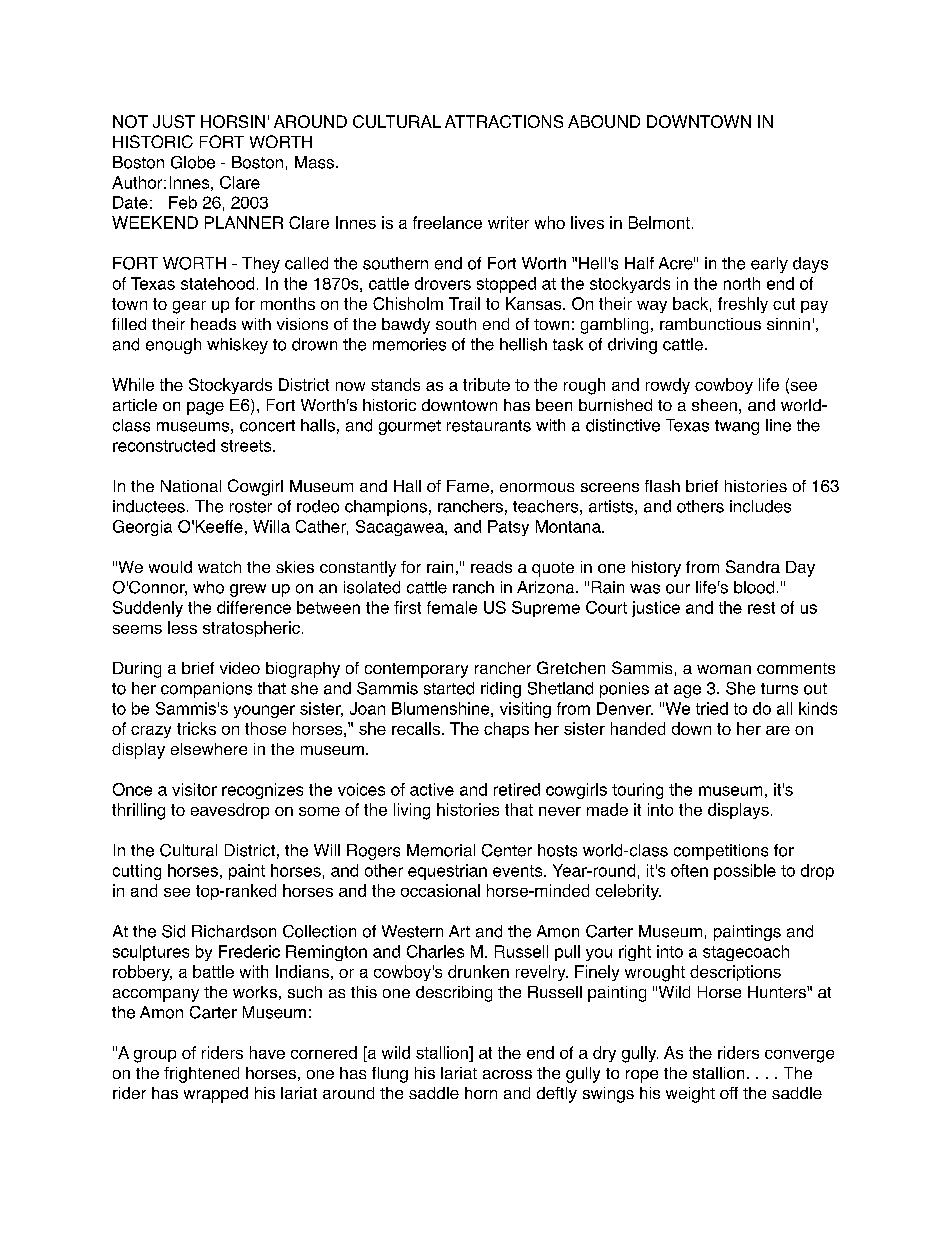  What do you see at coordinates (729, 1093) in the page?
I see `off` at bounding box center [729, 1093].
